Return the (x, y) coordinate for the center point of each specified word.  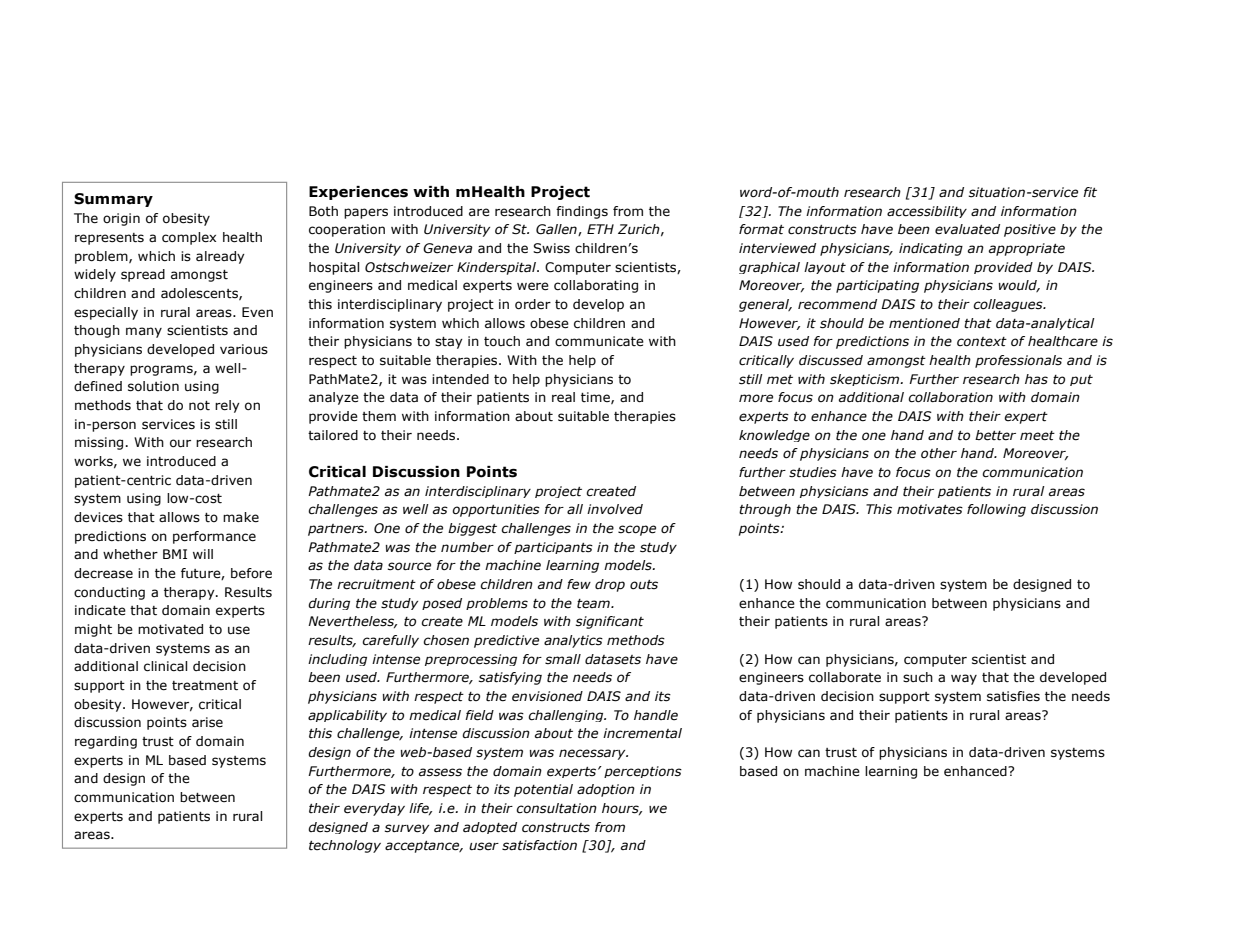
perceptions (643, 772)
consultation (556, 808)
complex (189, 238)
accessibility (927, 212)
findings (582, 212)
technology (345, 846)
